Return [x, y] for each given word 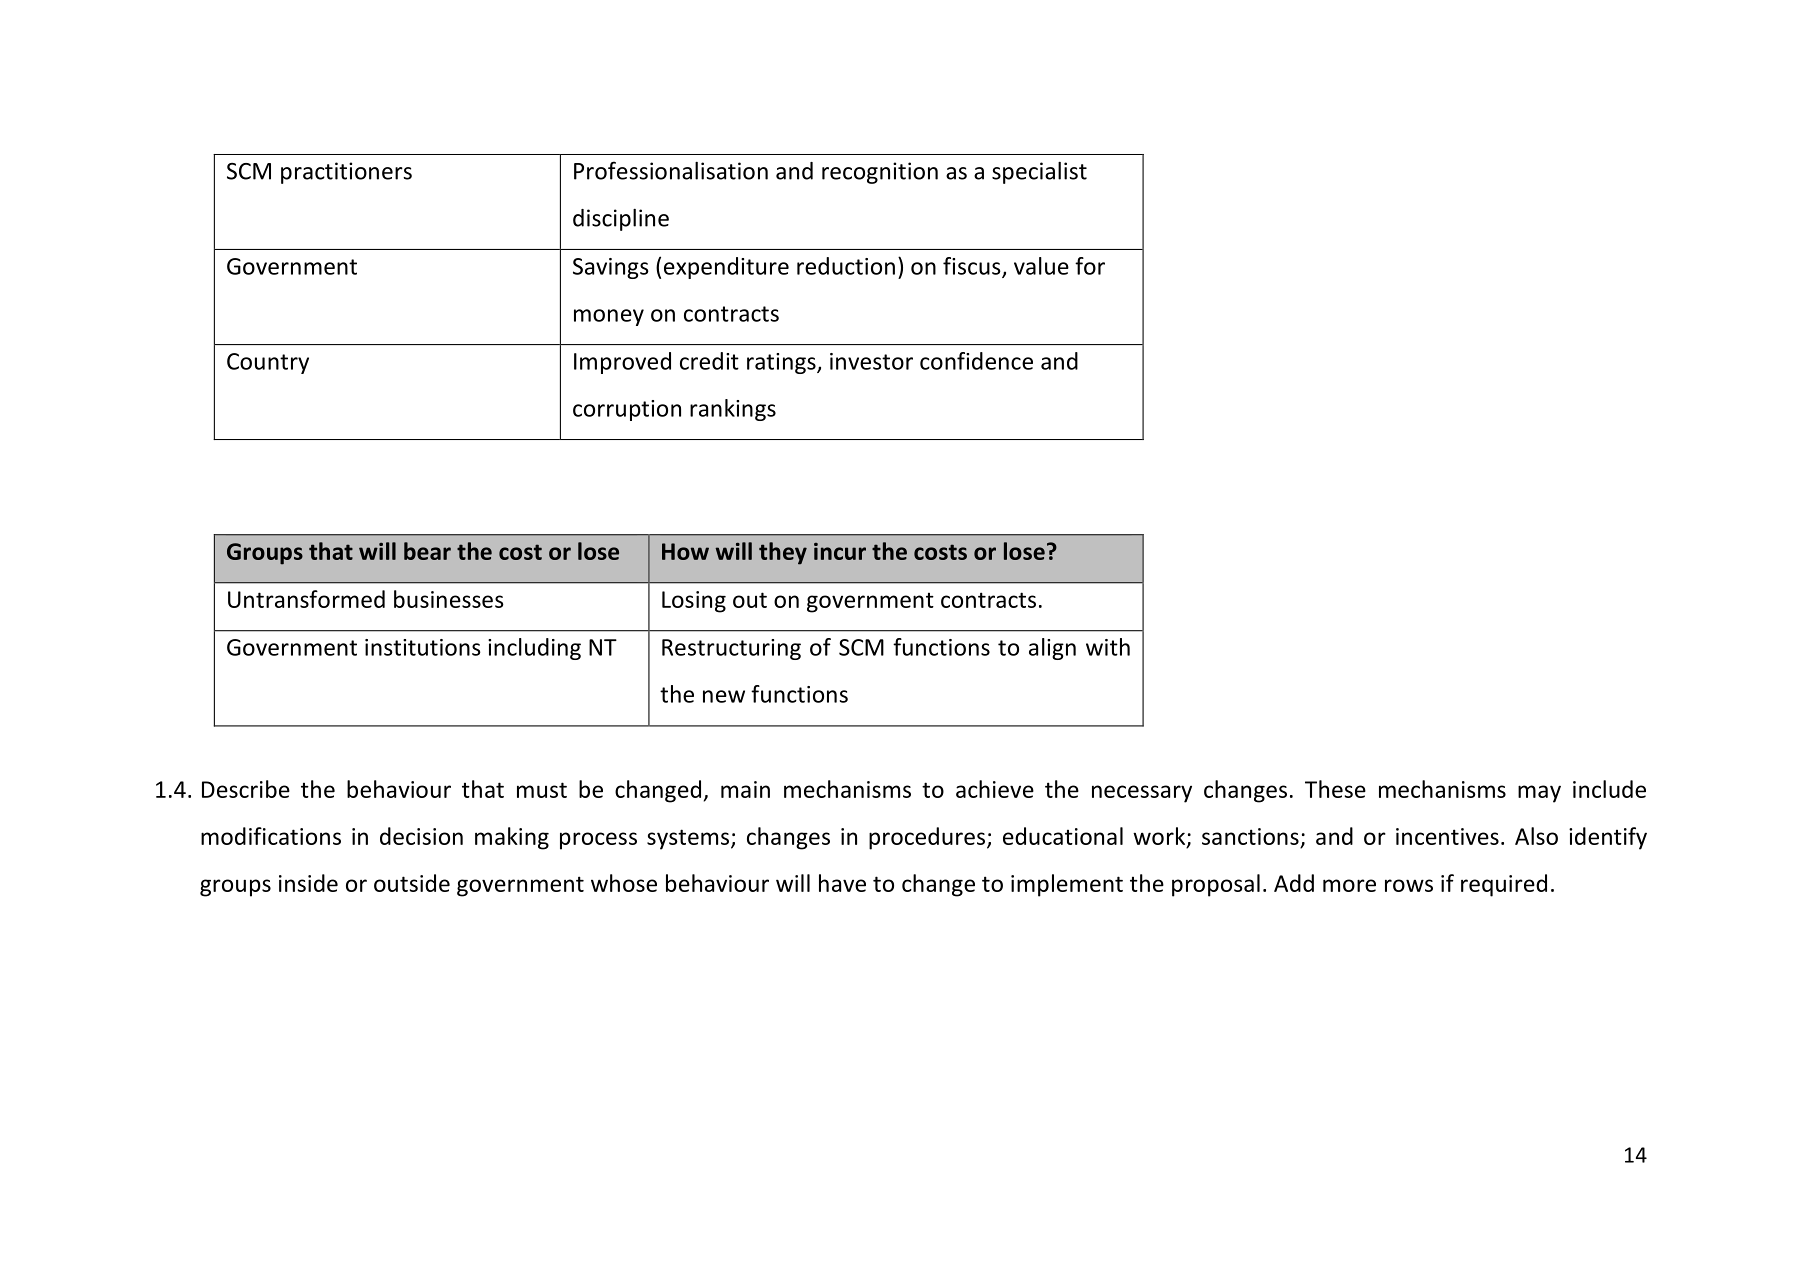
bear [427, 551]
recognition [880, 173]
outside [412, 883]
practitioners [346, 173]
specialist [1039, 173]
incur [840, 551]
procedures [927, 838]
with [1108, 647]
